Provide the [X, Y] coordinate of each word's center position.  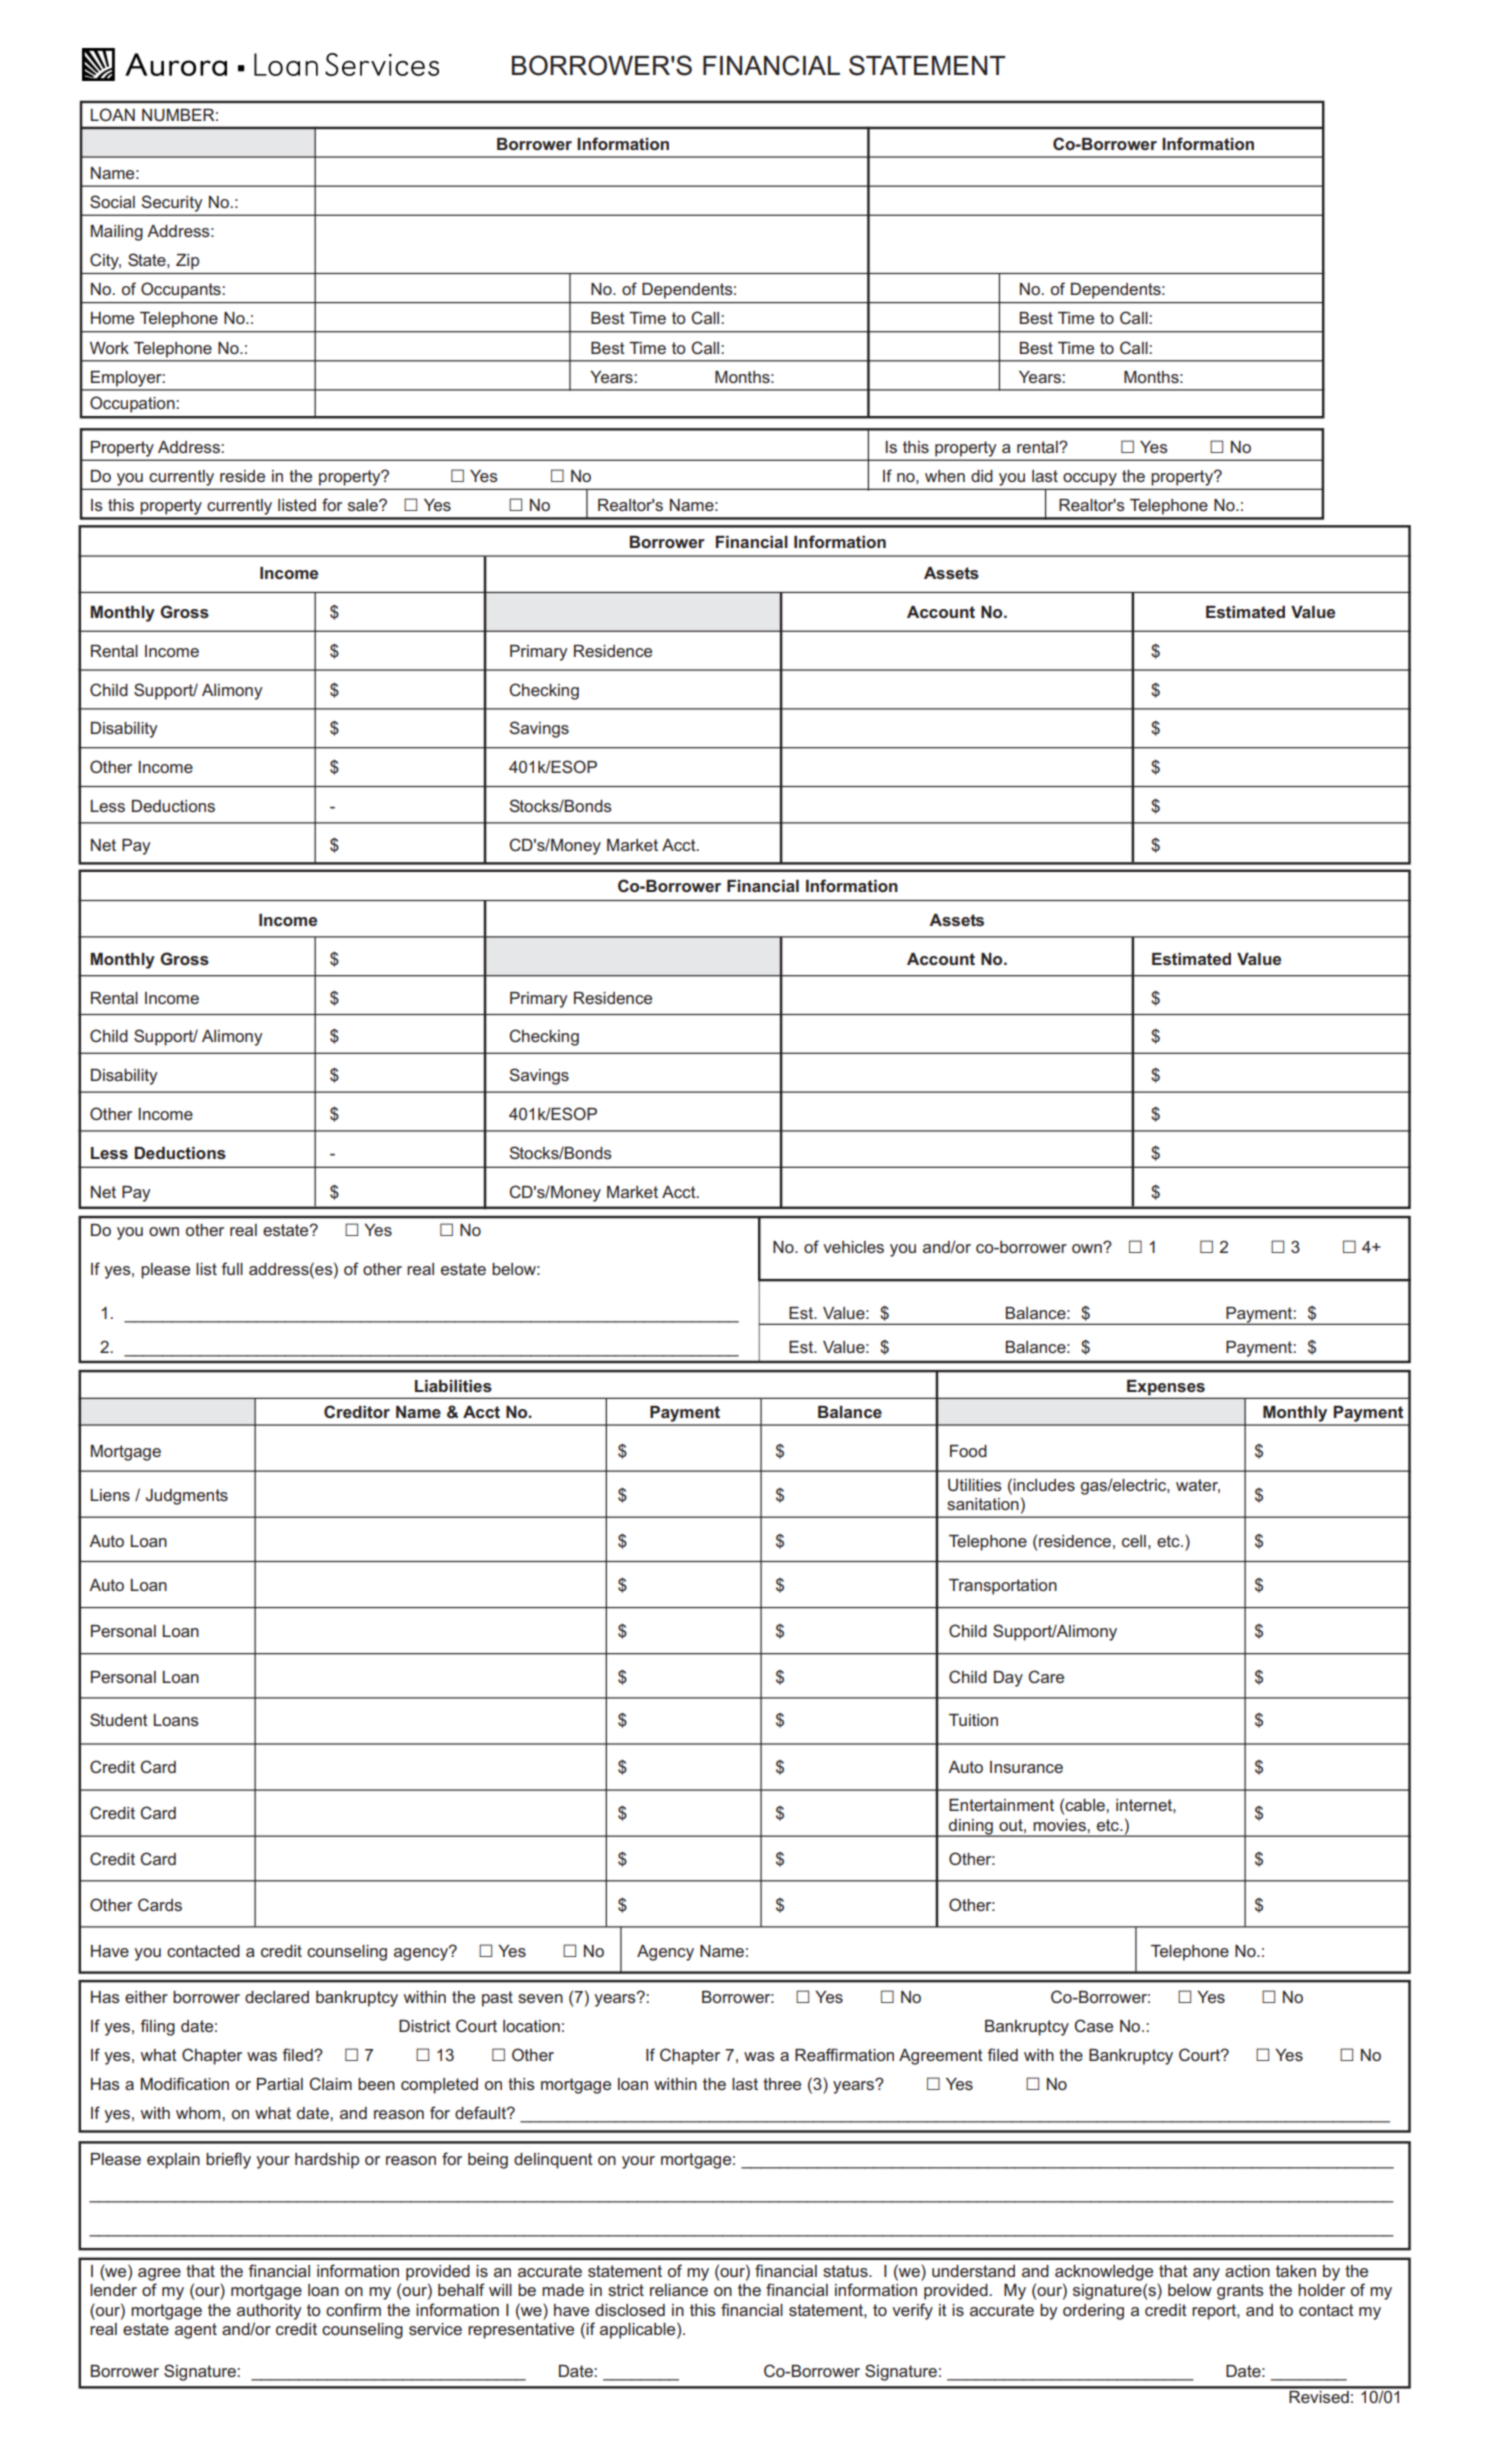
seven [540, 1998]
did [982, 476]
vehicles [853, 1247]
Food [968, 1451]
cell [1134, 1541]
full [232, 1268]
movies [1060, 1825]
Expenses [1166, 1388]
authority [269, 2312]
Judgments [187, 1497]
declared [277, 1997]
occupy [1090, 479]
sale [364, 505]
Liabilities [453, 1386]
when [945, 476]
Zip [187, 262]
